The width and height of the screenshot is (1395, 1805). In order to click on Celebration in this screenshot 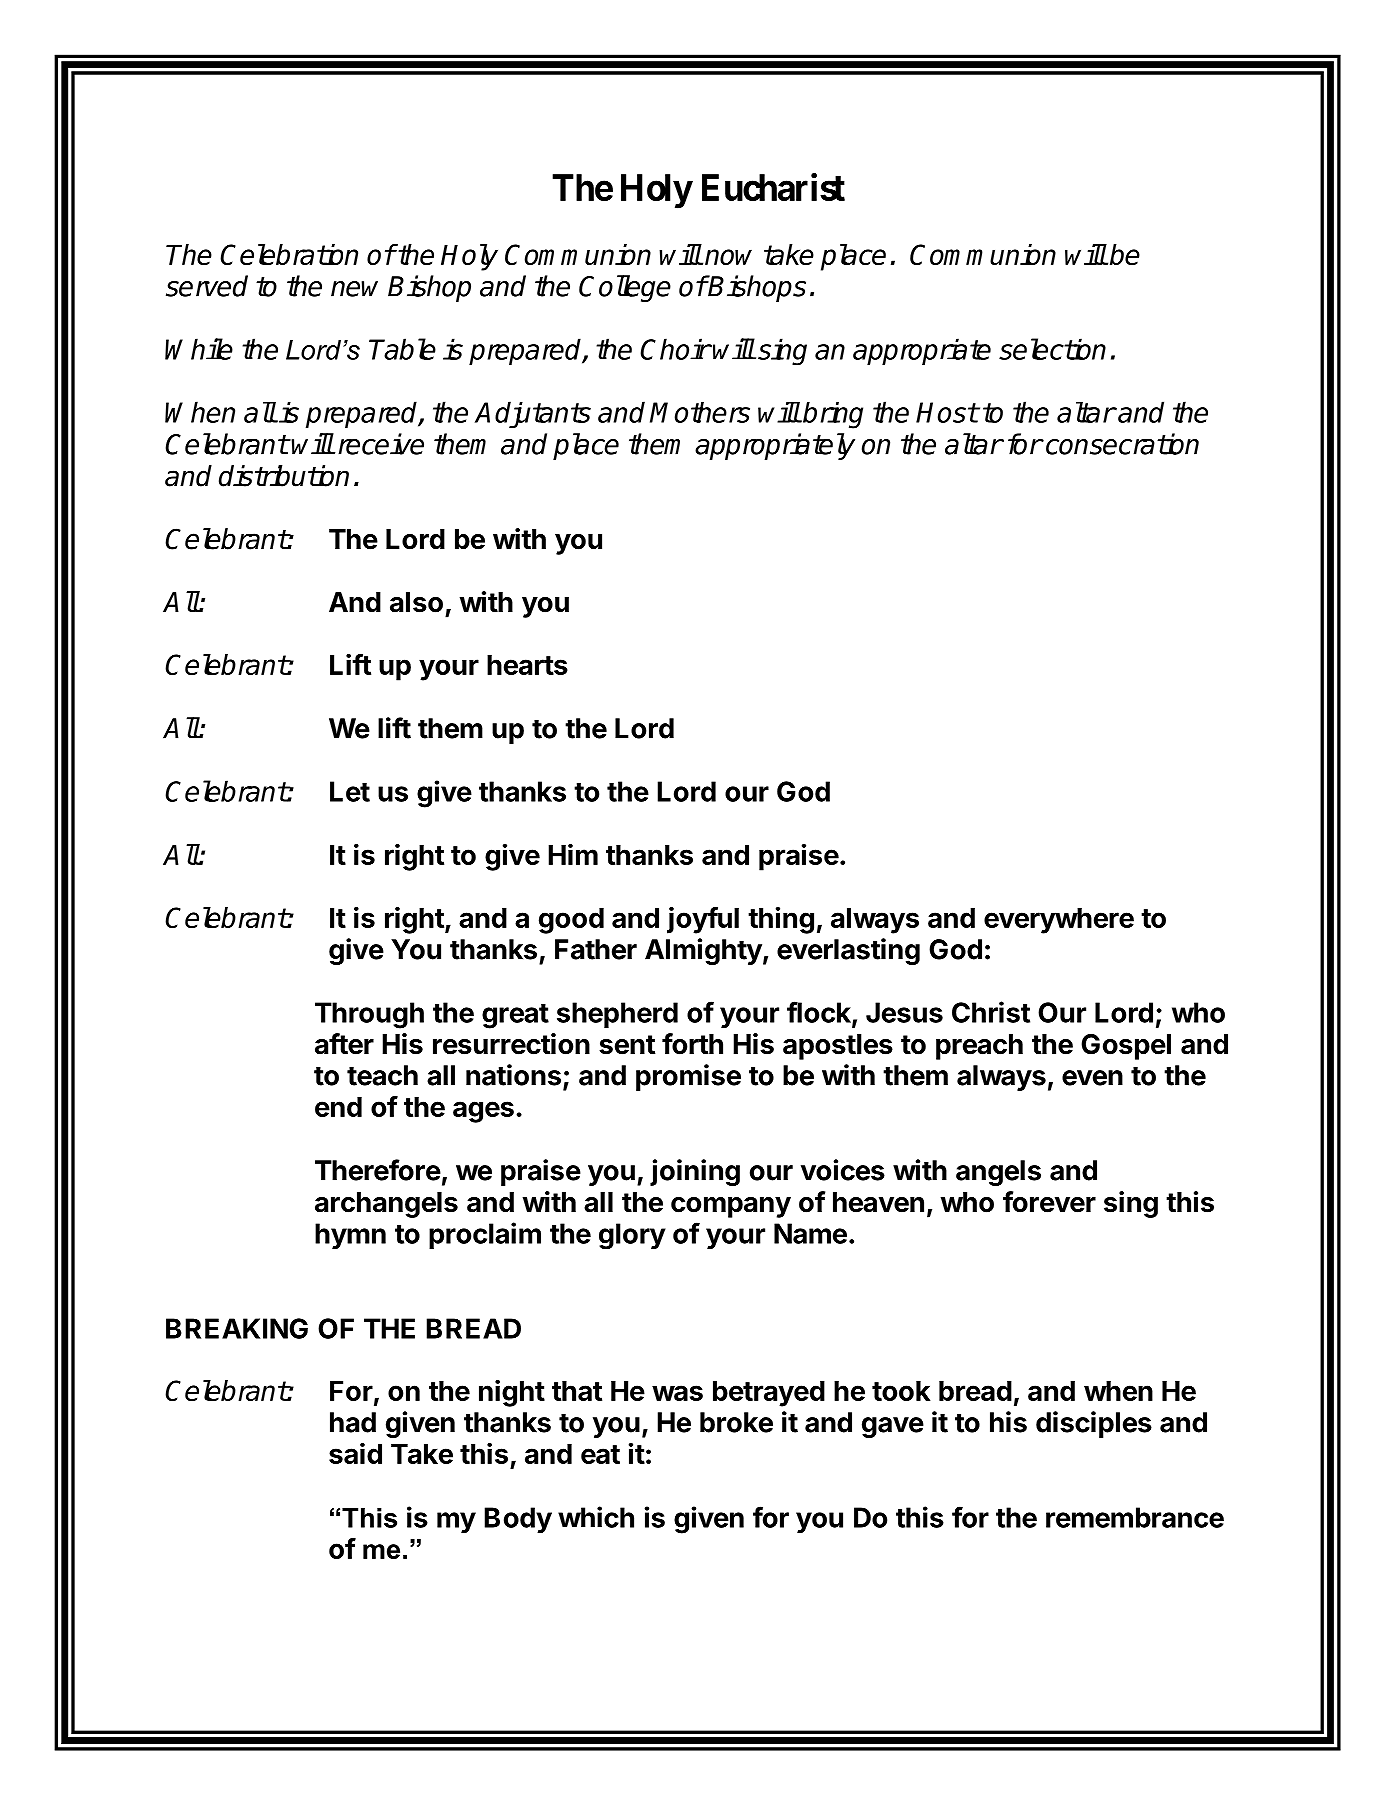, I will do `click(289, 254)`.
